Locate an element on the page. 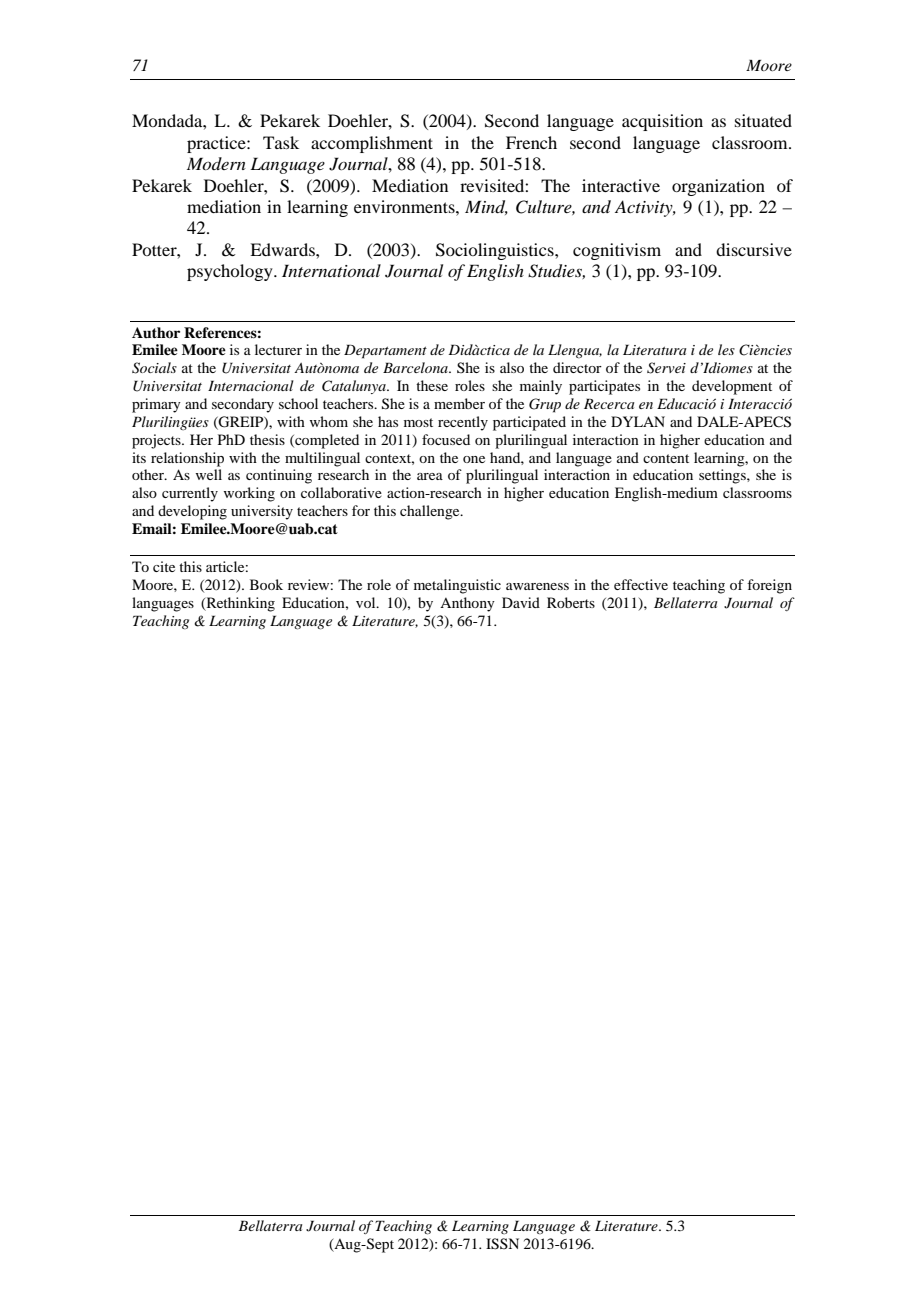 The image size is (924, 1308). organization is located at coordinates (718, 187).
